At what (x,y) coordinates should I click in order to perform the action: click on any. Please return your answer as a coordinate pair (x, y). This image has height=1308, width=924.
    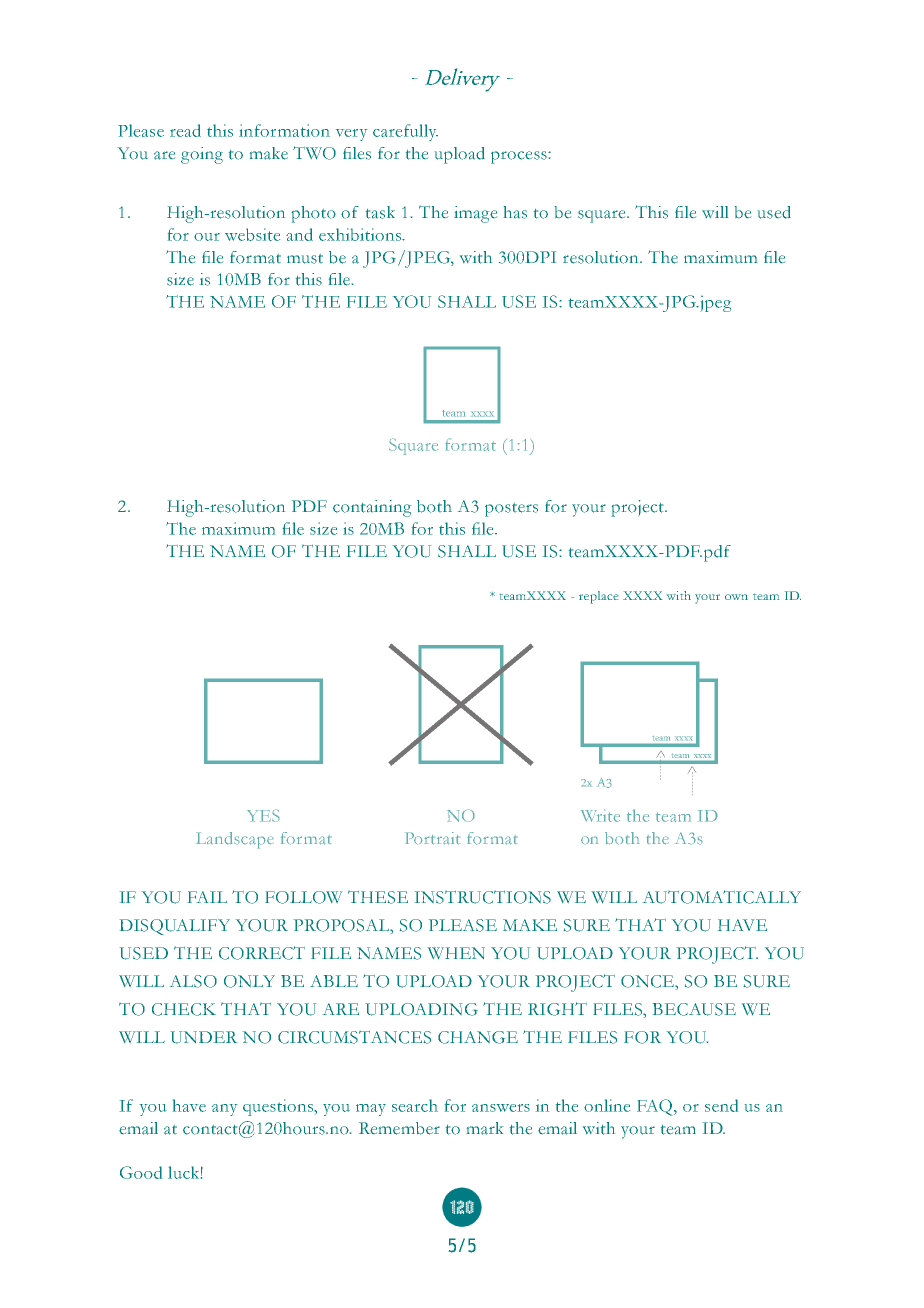
    Looking at the image, I should click on (224, 1110).
